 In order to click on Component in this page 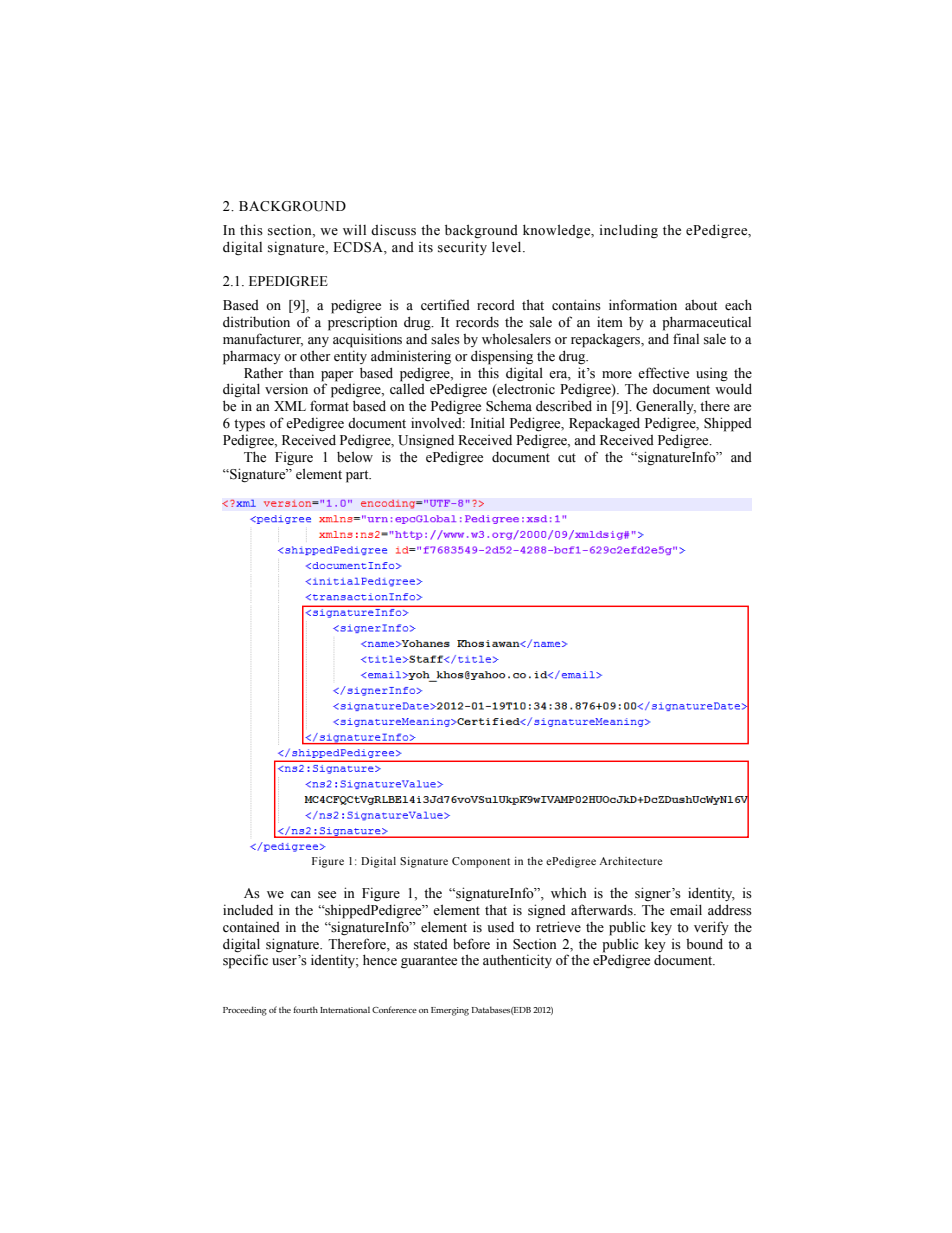, I will do `click(481, 862)`.
